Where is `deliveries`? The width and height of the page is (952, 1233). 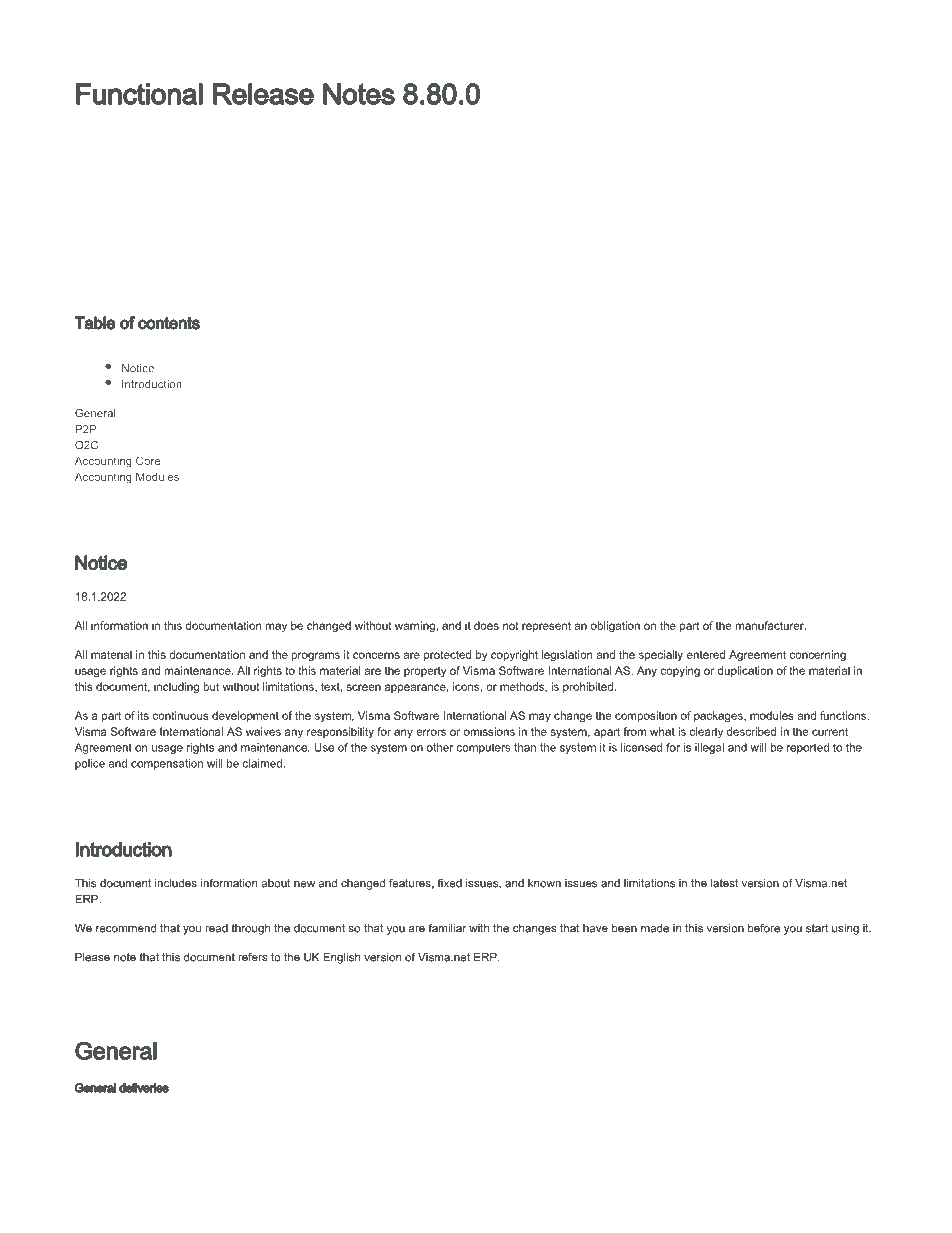
deliveries is located at coordinates (144, 1088).
